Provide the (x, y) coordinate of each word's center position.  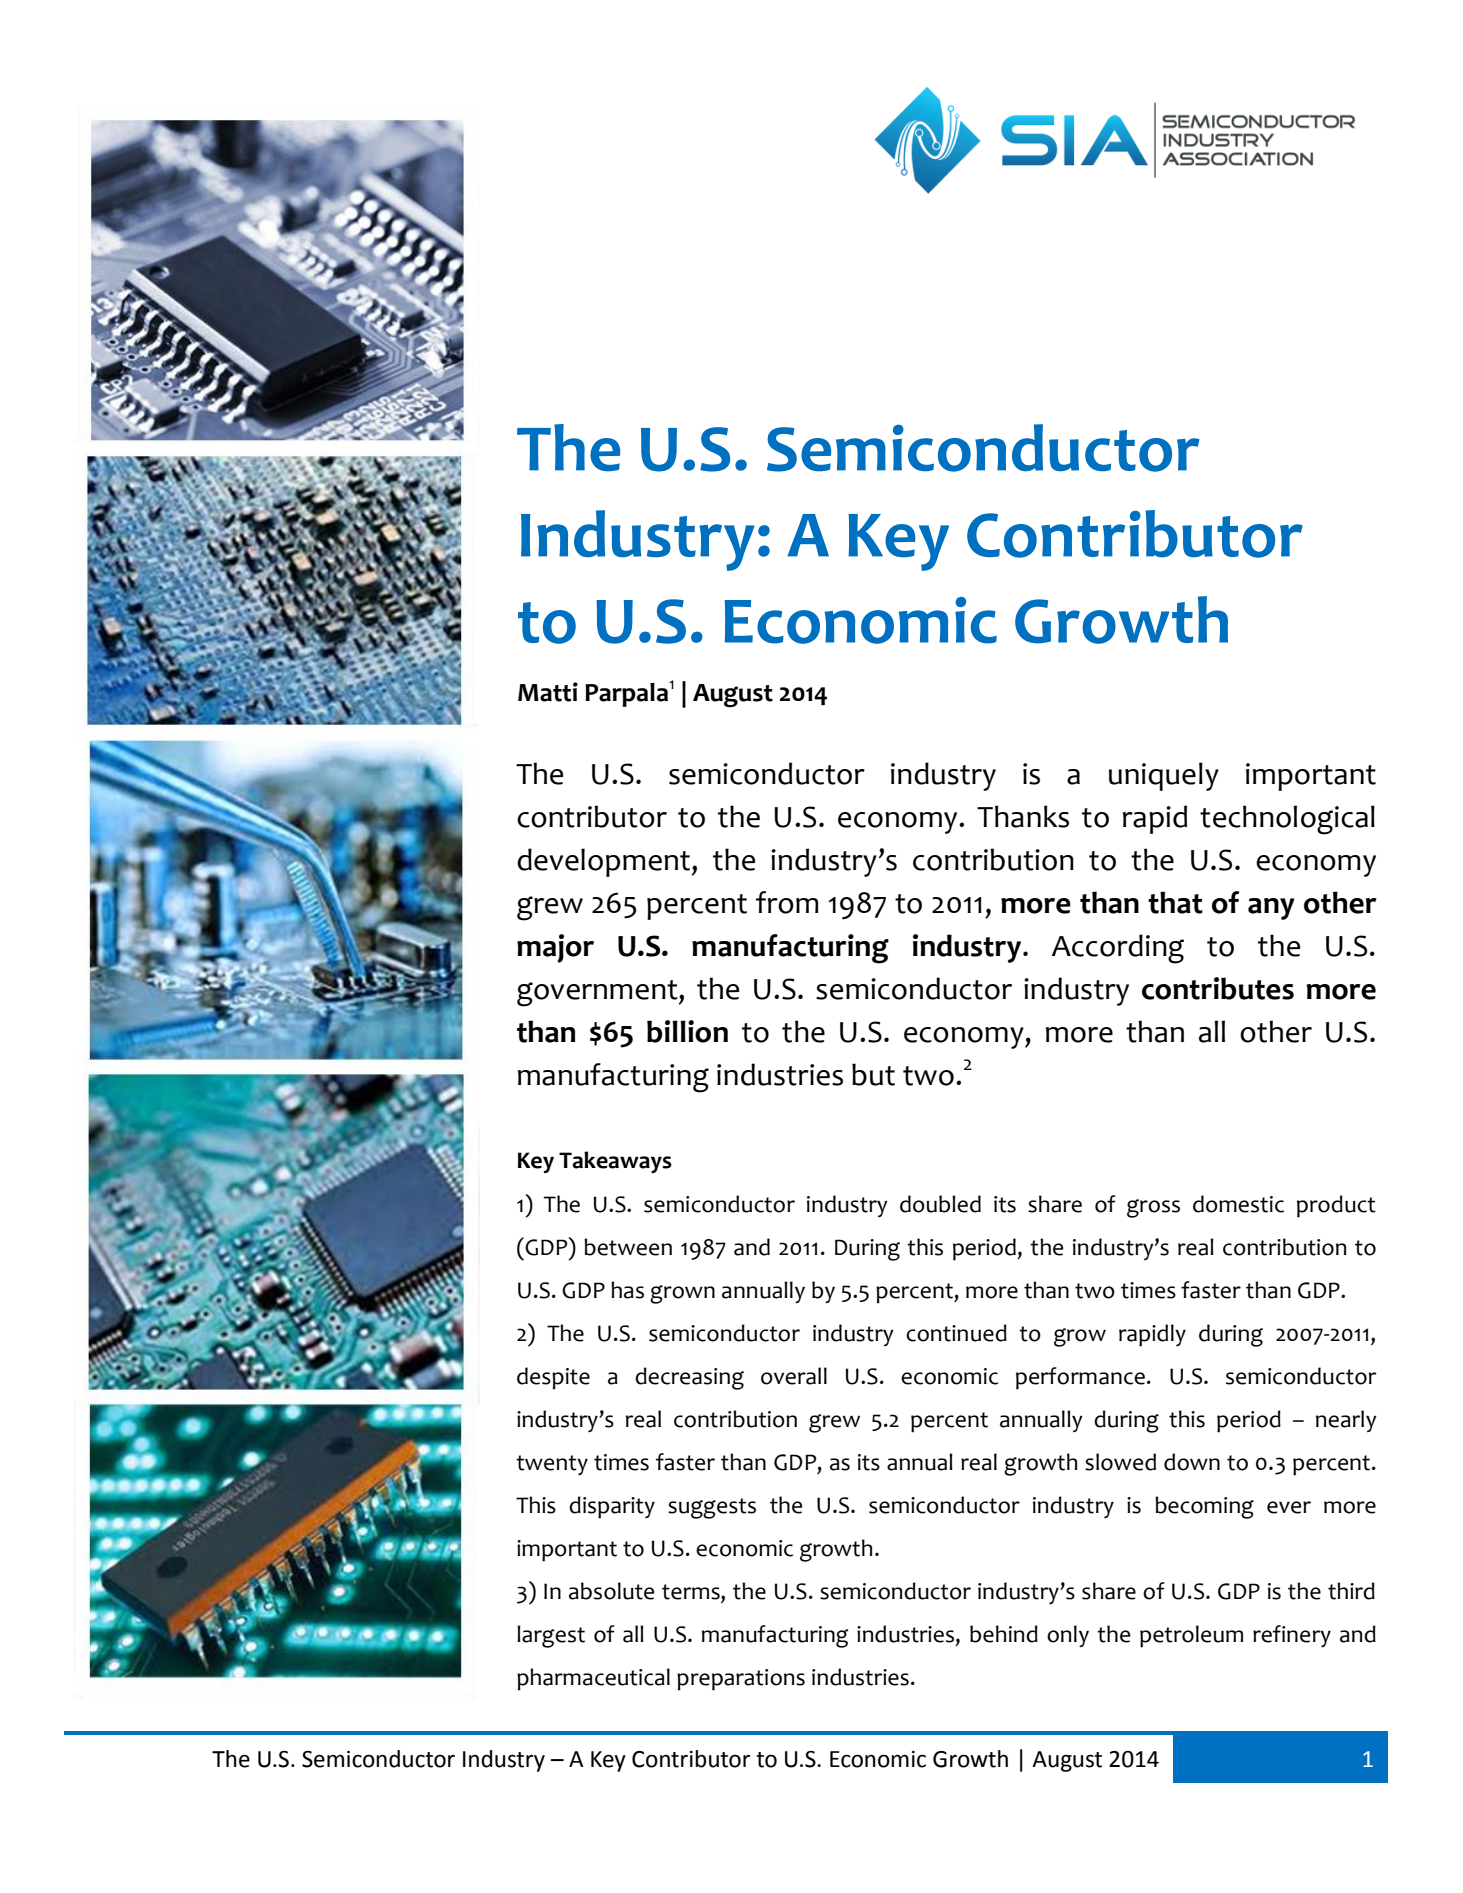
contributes (1218, 988)
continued (956, 1333)
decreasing (689, 1378)
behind (1004, 1634)
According (1118, 949)
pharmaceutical (593, 1679)
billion (687, 1031)
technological (1287, 820)
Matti (548, 692)
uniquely (1164, 776)
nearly (1346, 1421)
